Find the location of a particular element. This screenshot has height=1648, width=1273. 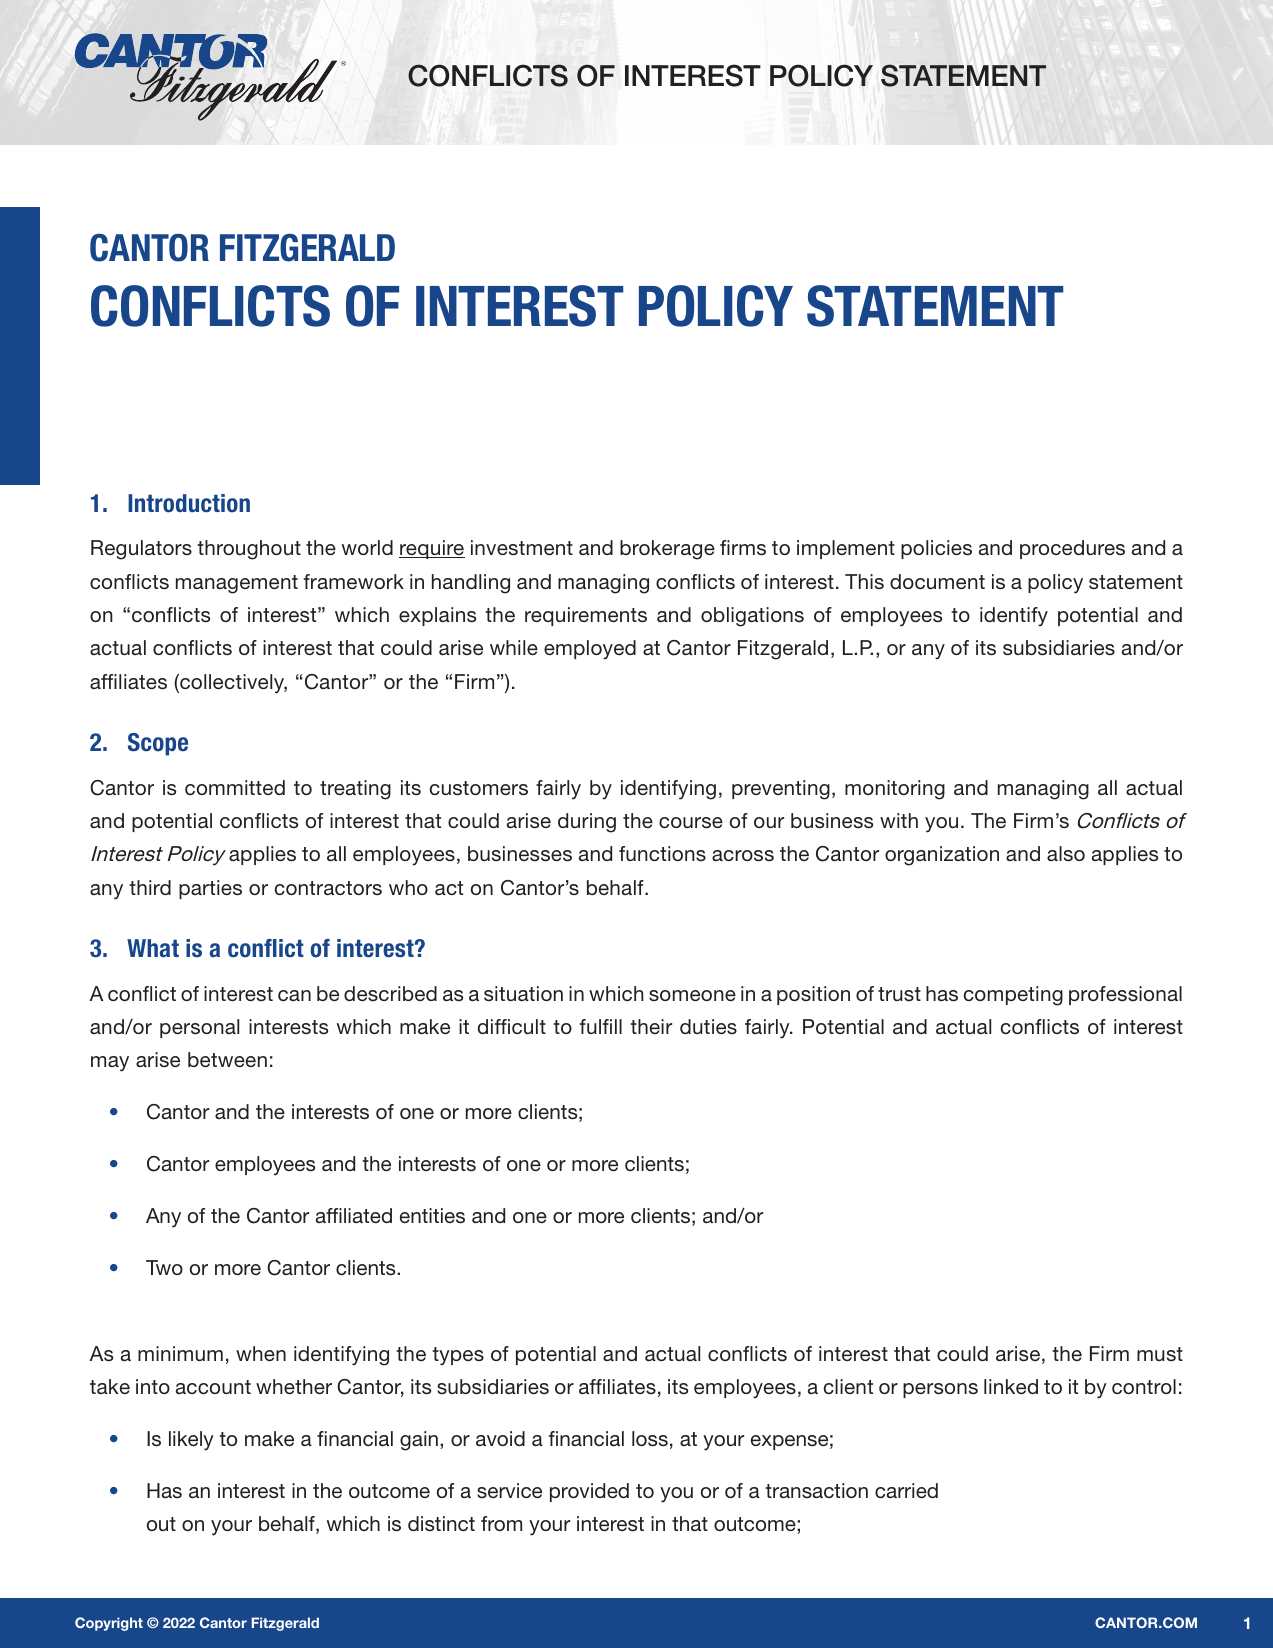

functions is located at coordinates (662, 853).
